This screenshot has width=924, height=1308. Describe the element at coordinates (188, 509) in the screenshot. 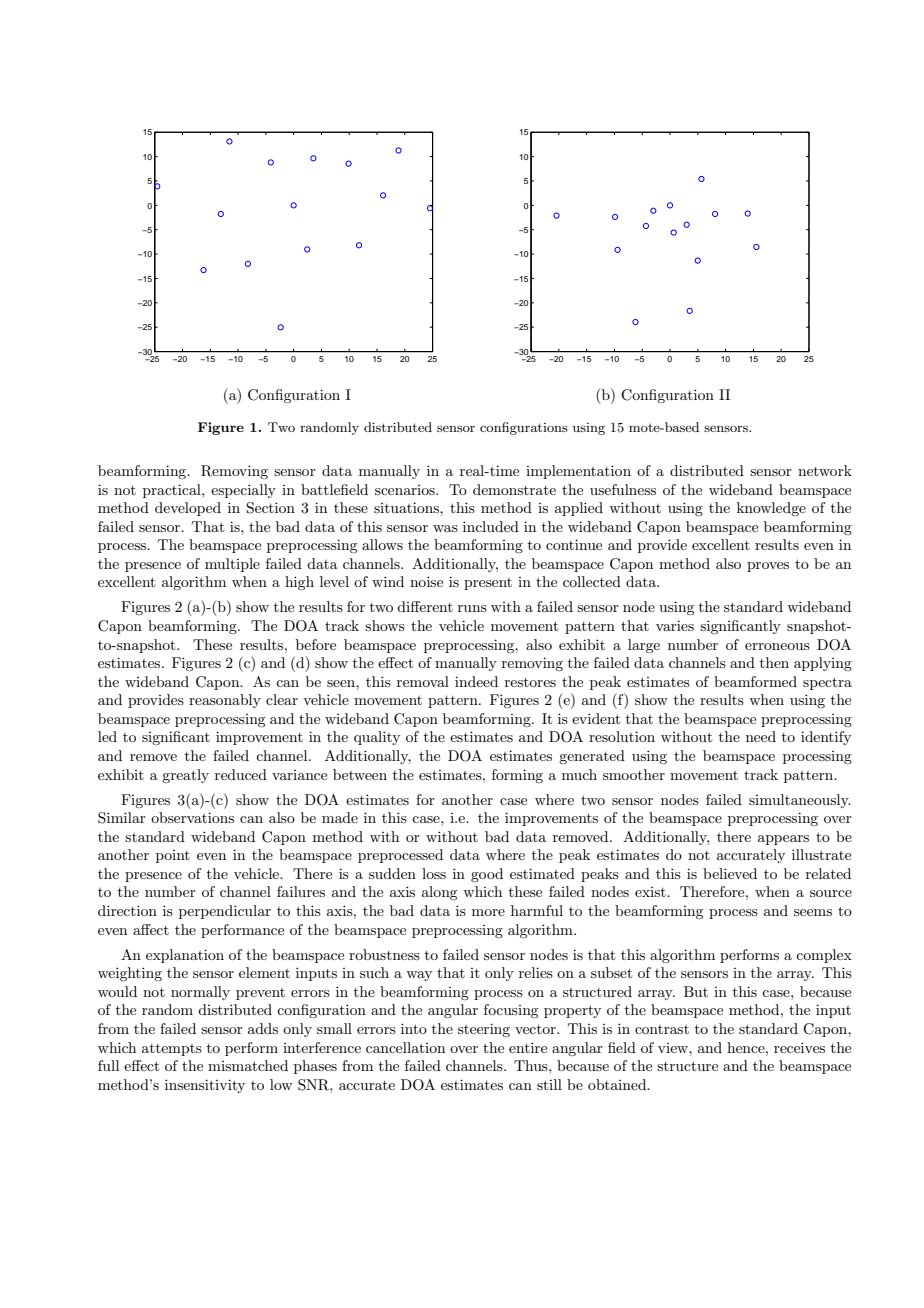

I see `developed` at that location.
